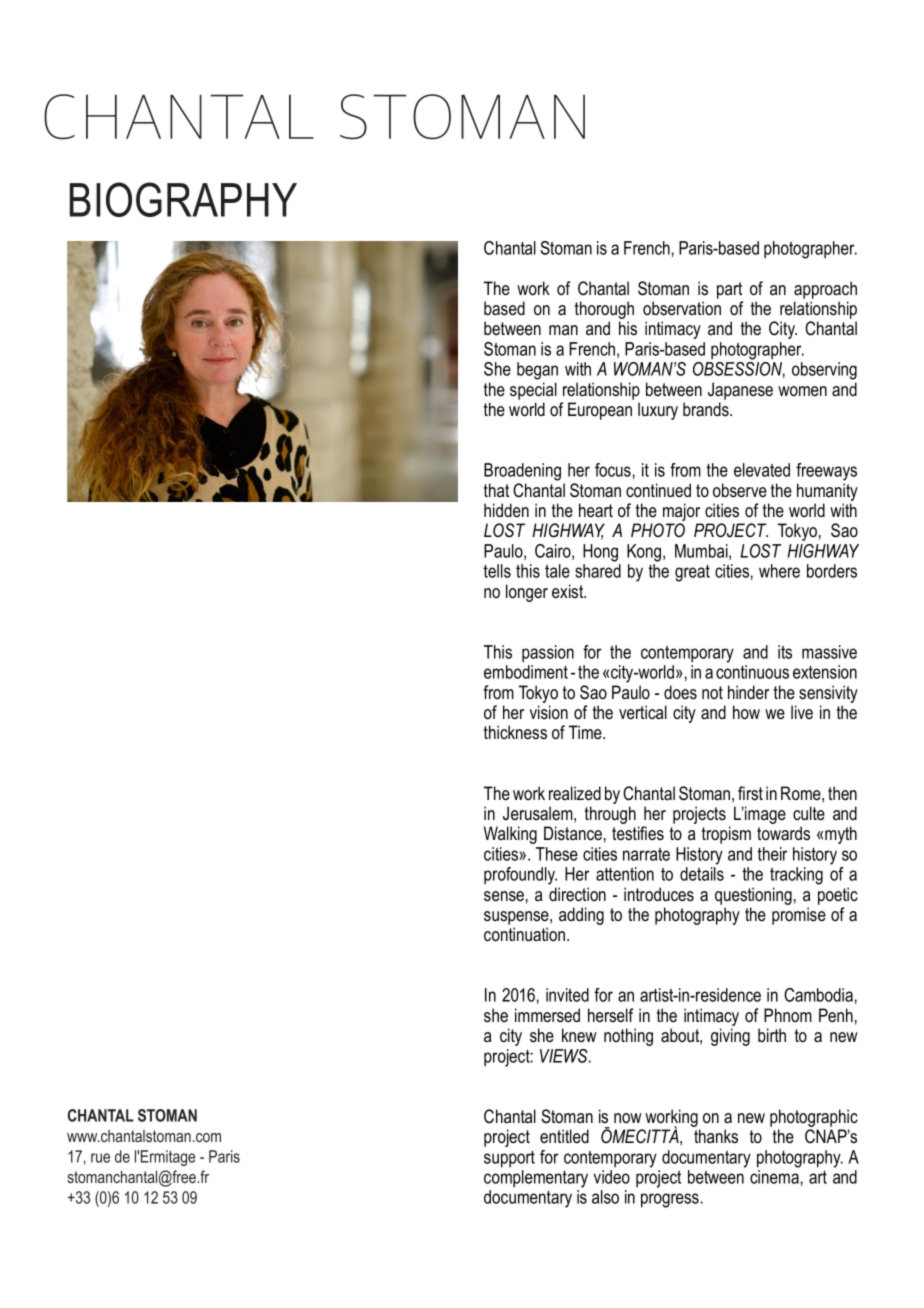  Describe the element at coordinates (183, 199) in the screenshot. I see `BIOGRAPHY` at that location.
